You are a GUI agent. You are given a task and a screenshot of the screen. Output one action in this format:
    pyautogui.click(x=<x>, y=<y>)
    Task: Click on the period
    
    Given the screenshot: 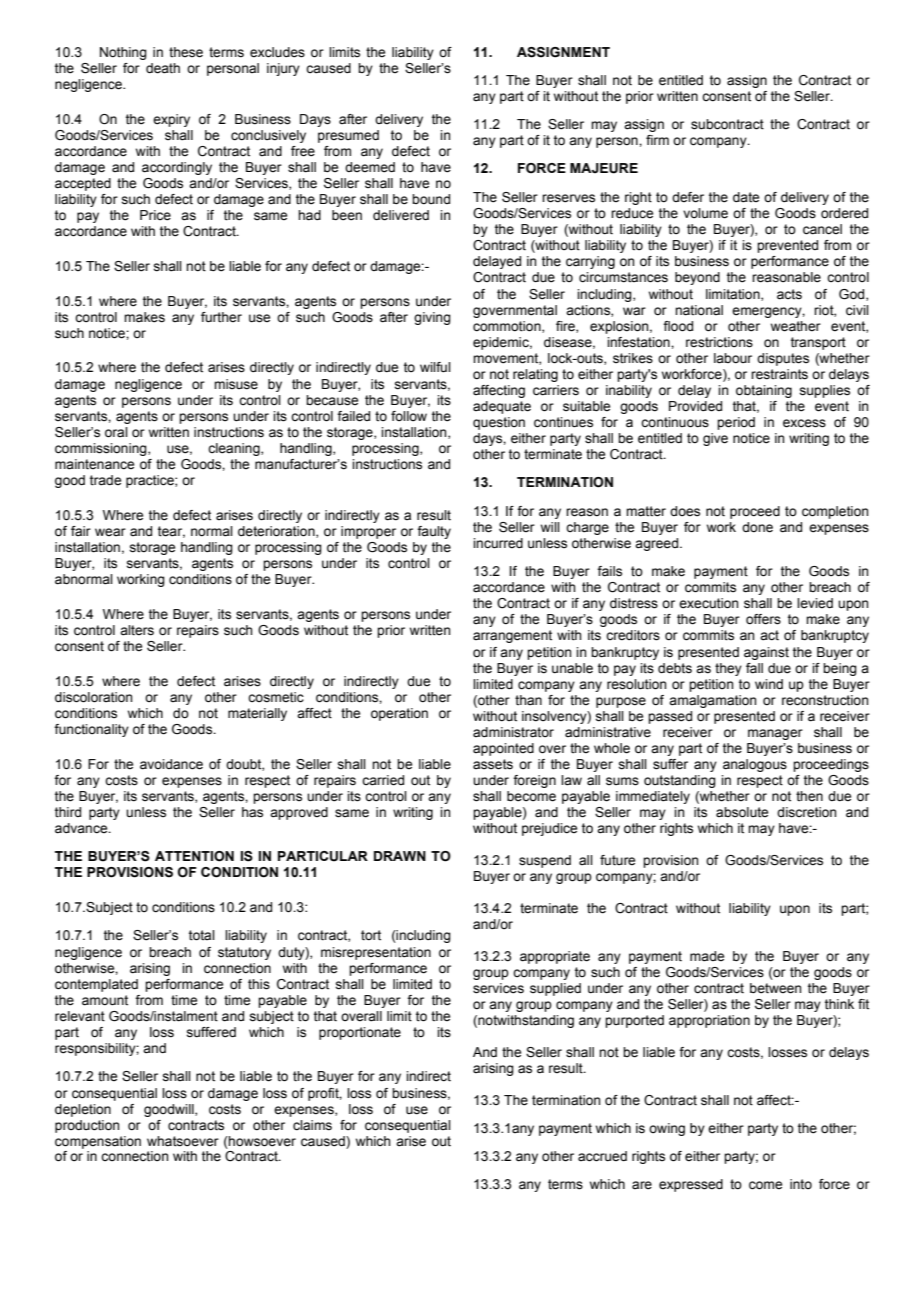 What is the action you would take?
    pyautogui.click(x=736, y=423)
